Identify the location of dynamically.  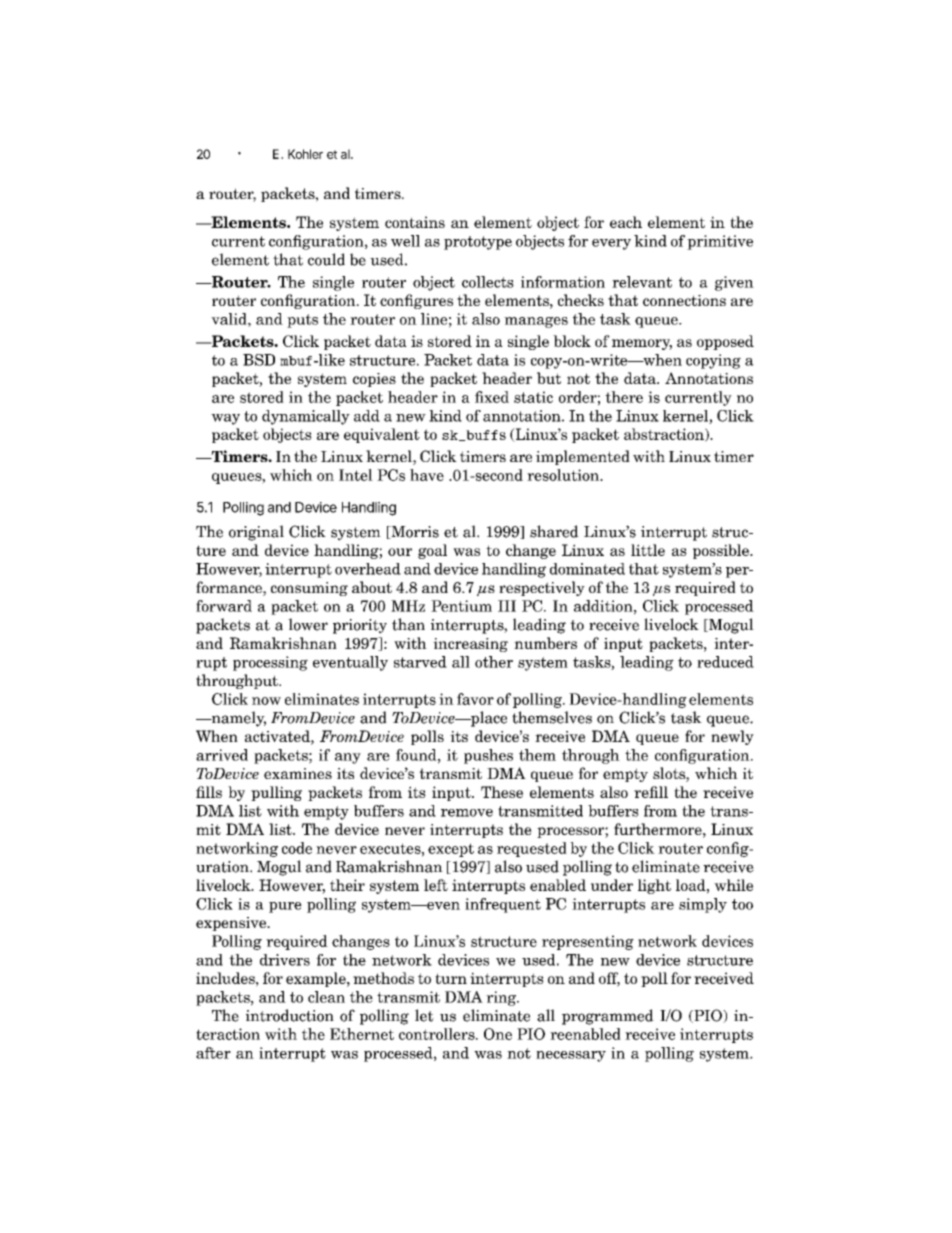
(306, 417).
